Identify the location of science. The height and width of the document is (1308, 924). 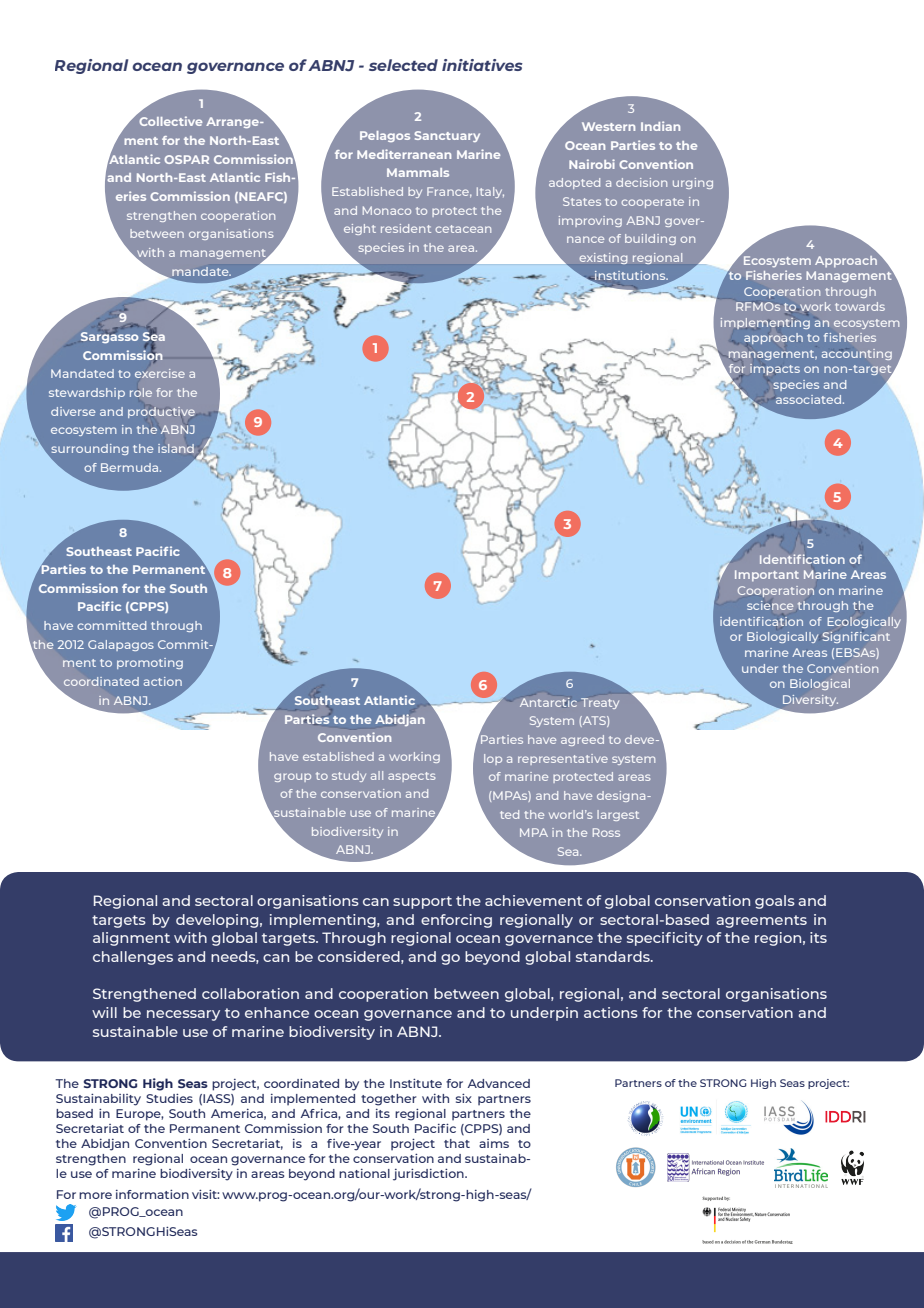
(770, 605).
